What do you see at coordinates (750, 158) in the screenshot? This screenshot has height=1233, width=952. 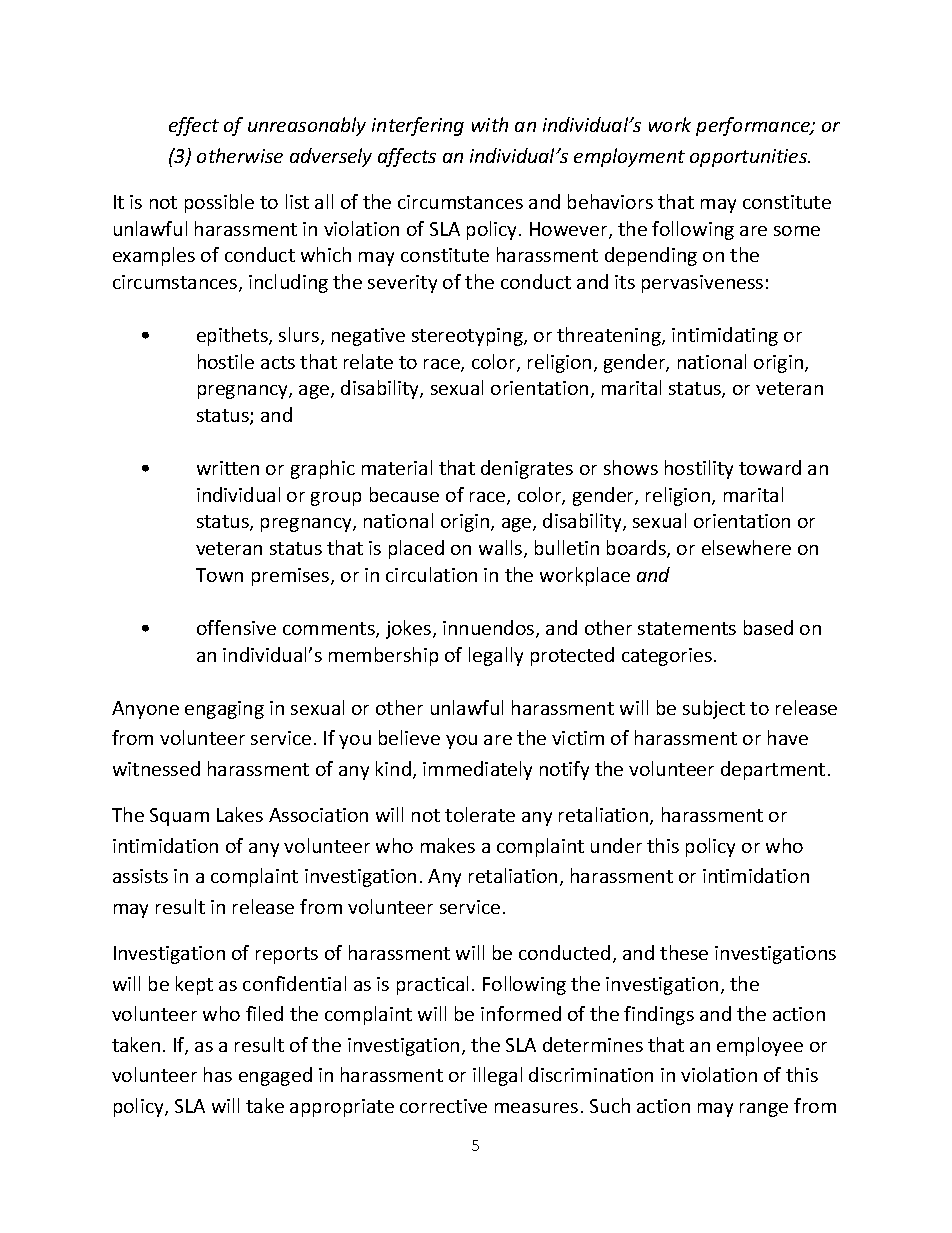 I see `opportunities` at bounding box center [750, 158].
